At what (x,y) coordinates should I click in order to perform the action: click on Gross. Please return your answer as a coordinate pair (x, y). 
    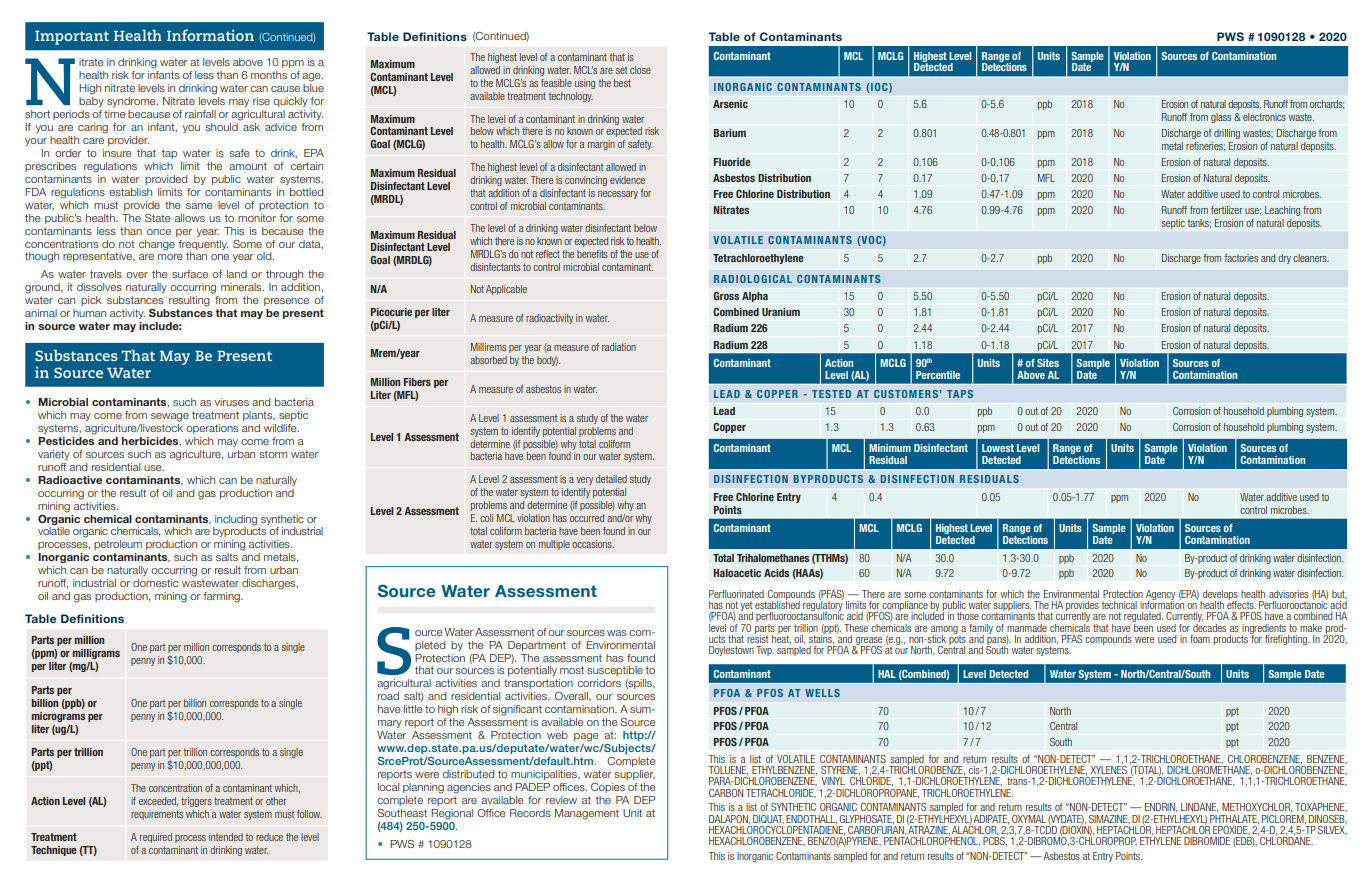
    Looking at the image, I should click on (726, 296).
